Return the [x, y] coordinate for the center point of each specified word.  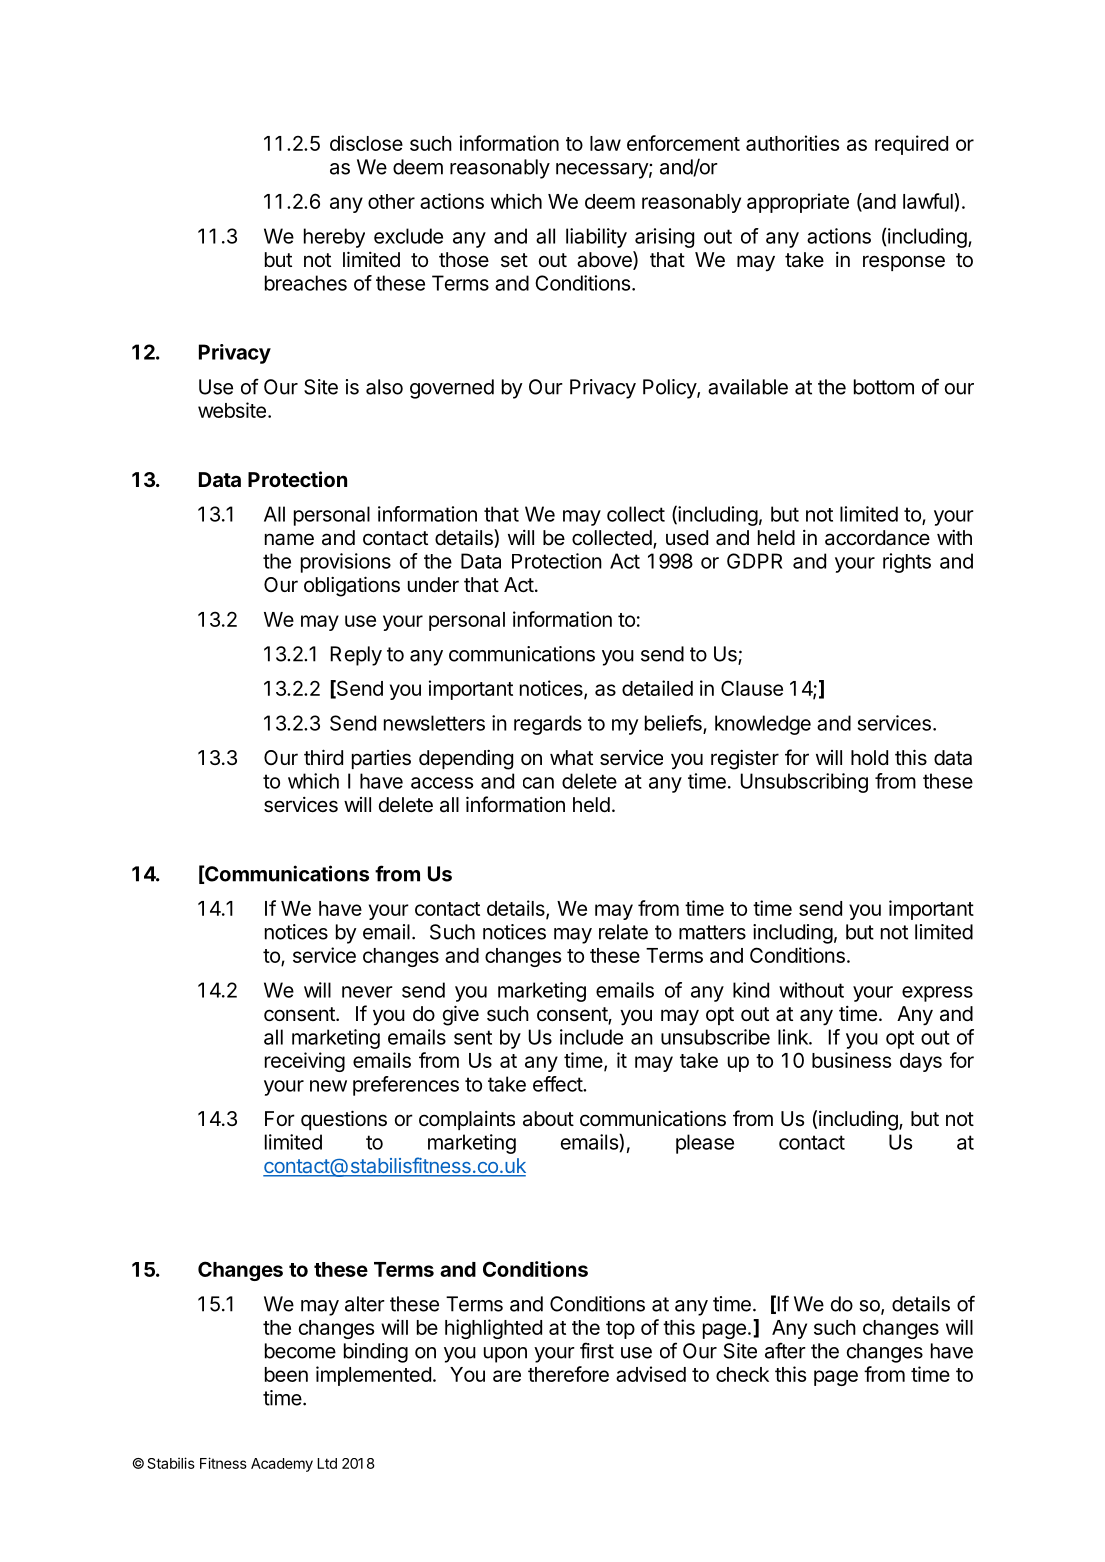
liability [596, 238]
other [391, 201]
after [785, 1350]
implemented [373, 1376]
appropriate [798, 203]
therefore [568, 1374]
